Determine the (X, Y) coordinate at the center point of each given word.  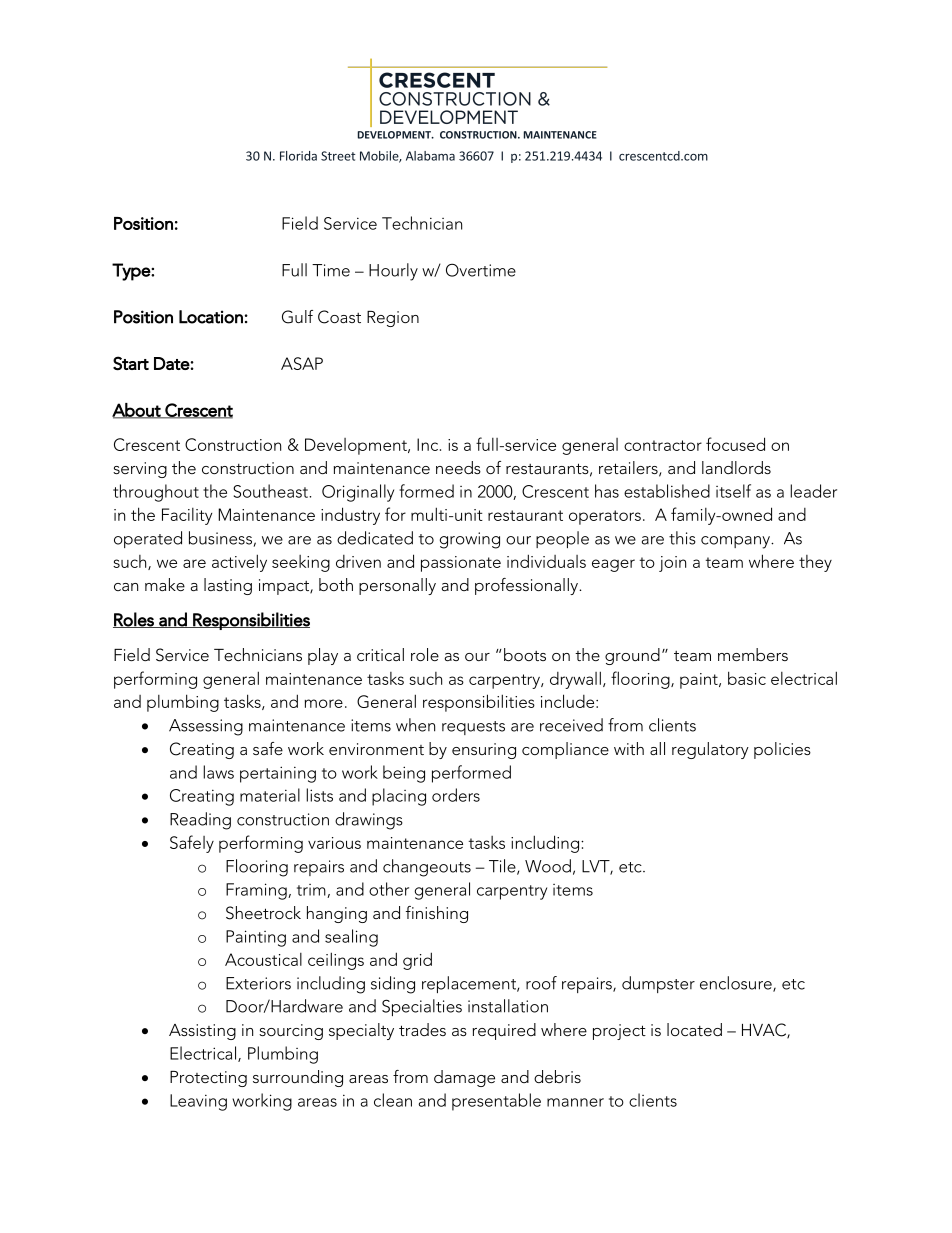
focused (735, 444)
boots (525, 654)
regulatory (710, 750)
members (753, 654)
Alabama (430, 156)
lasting (228, 586)
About (137, 411)
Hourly (393, 272)
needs (458, 467)
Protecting (208, 1079)
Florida (298, 156)
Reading (200, 821)
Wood (548, 866)
